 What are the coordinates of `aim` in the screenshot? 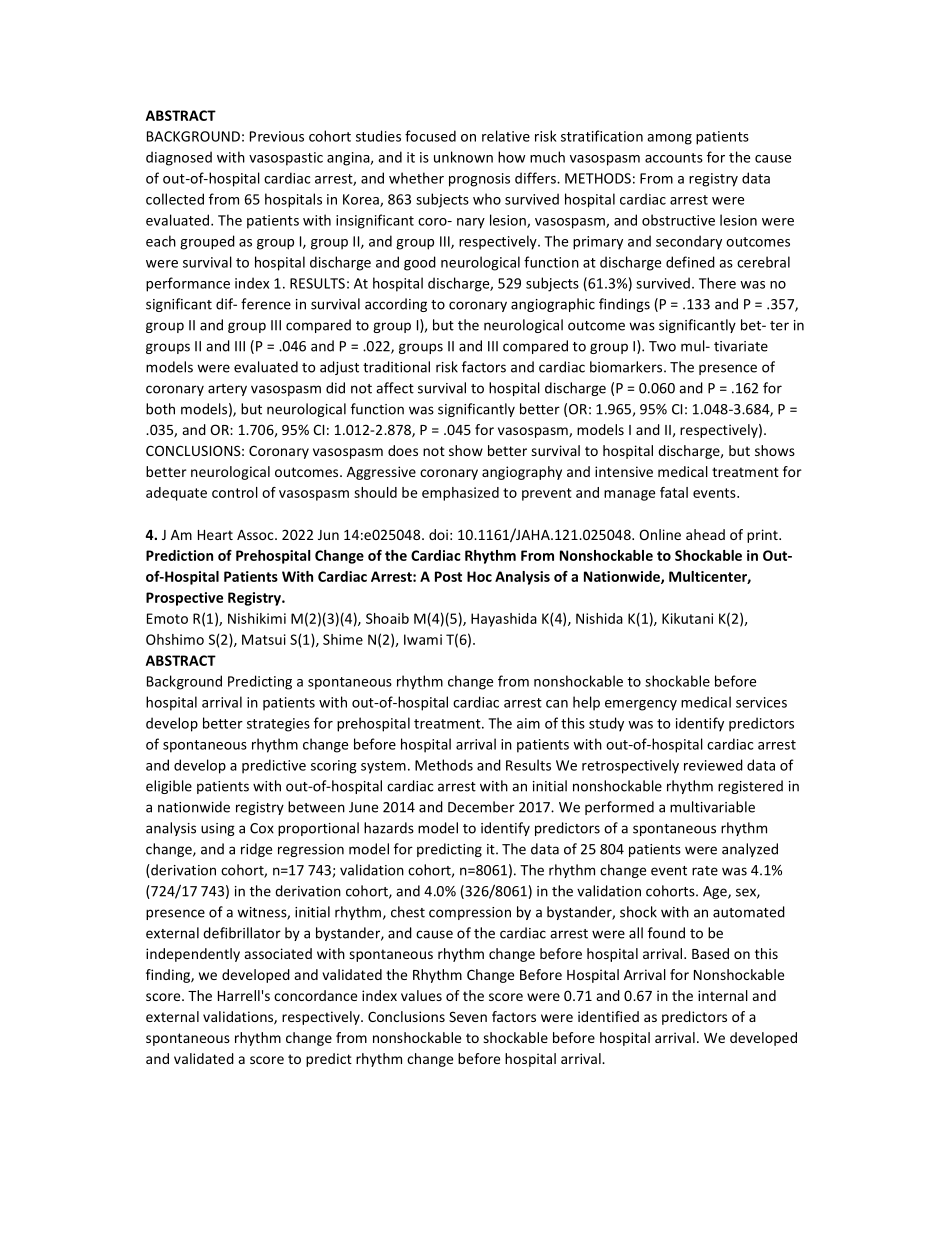 It's located at (528, 723).
